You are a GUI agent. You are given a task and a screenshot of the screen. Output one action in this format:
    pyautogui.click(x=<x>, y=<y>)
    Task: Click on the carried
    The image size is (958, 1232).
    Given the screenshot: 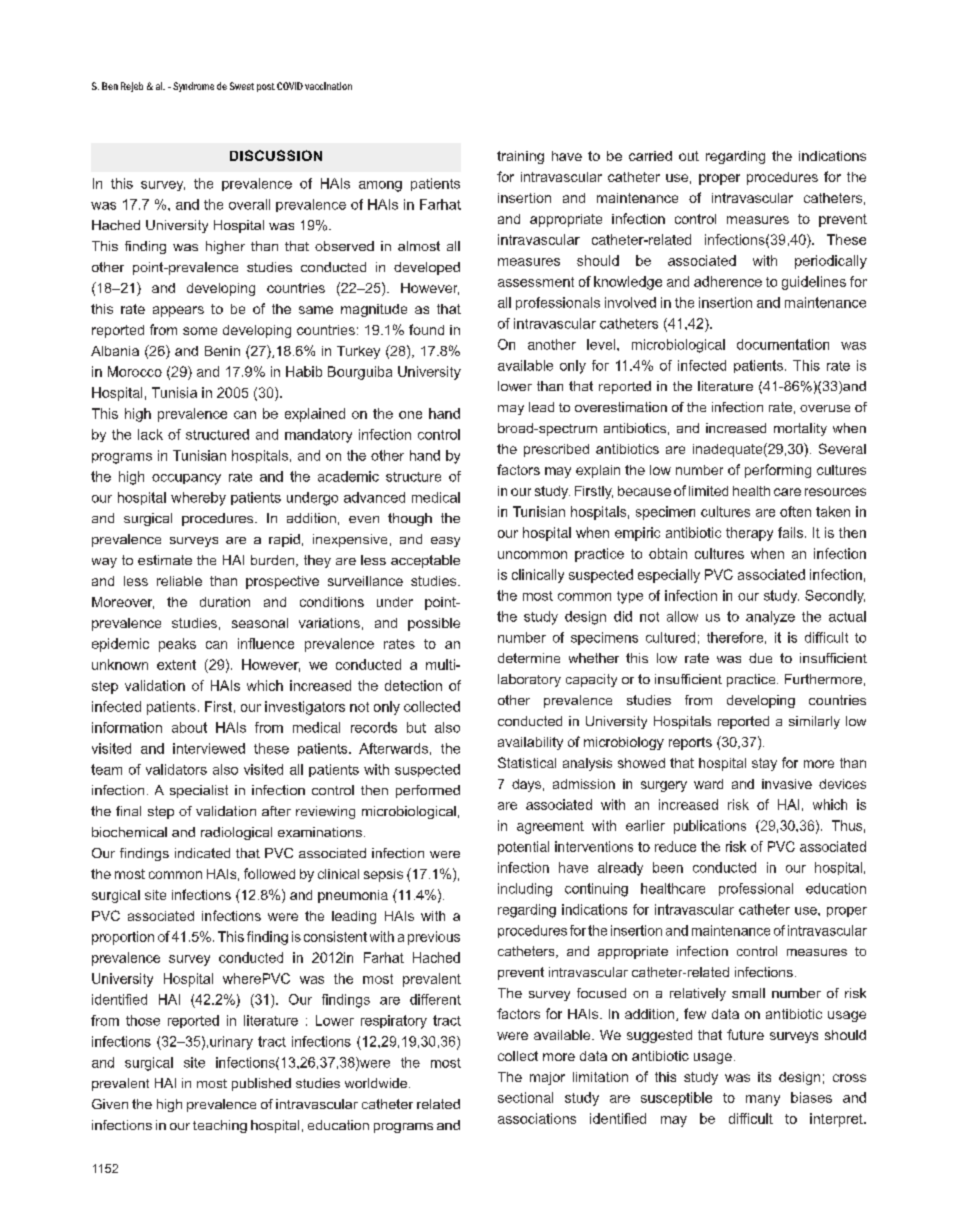 What is the action you would take?
    pyautogui.click(x=650, y=156)
